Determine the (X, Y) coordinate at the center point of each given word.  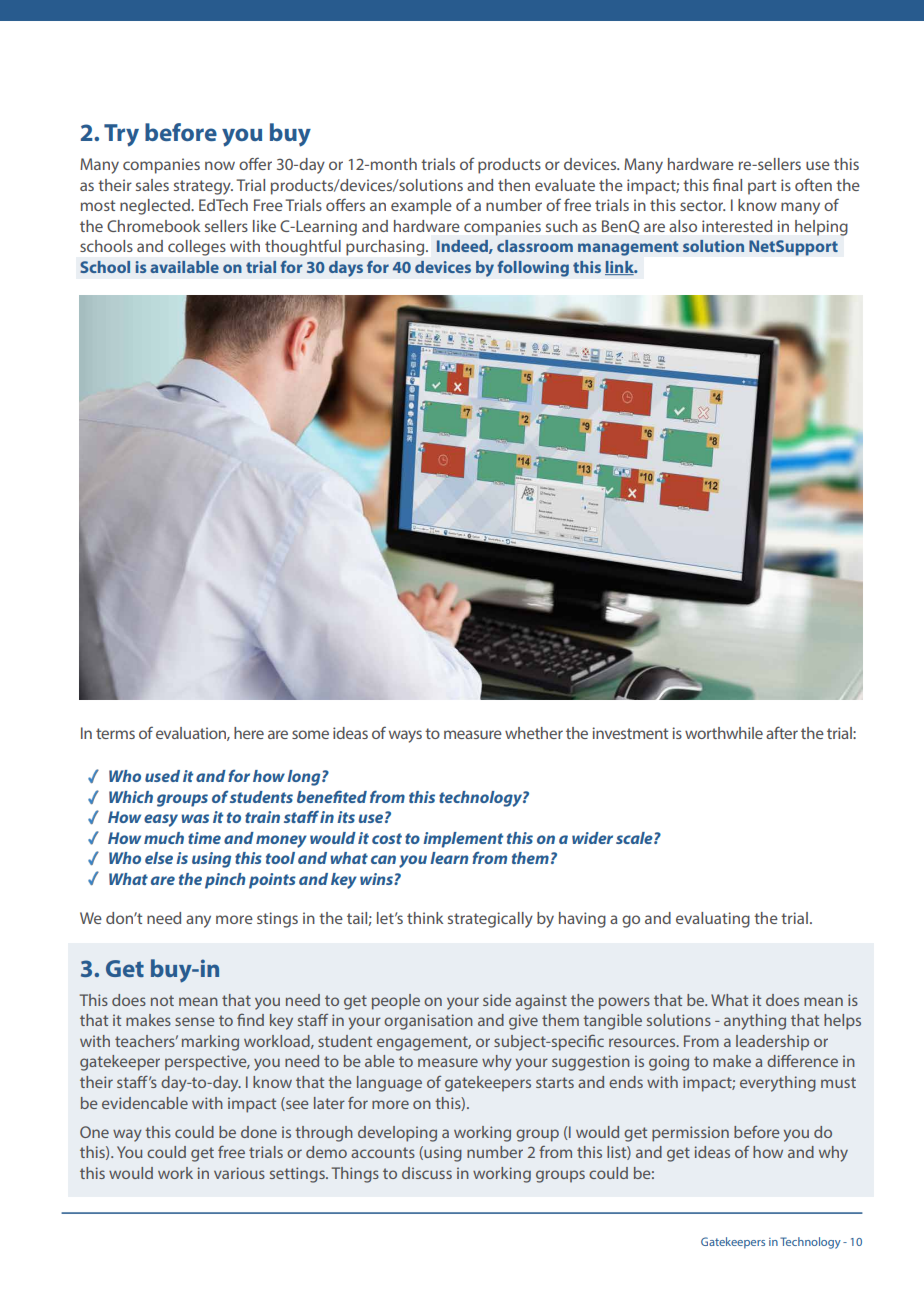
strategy (203, 187)
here (249, 733)
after (782, 732)
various (239, 1173)
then (514, 185)
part (762, 187)
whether (534, 733)
